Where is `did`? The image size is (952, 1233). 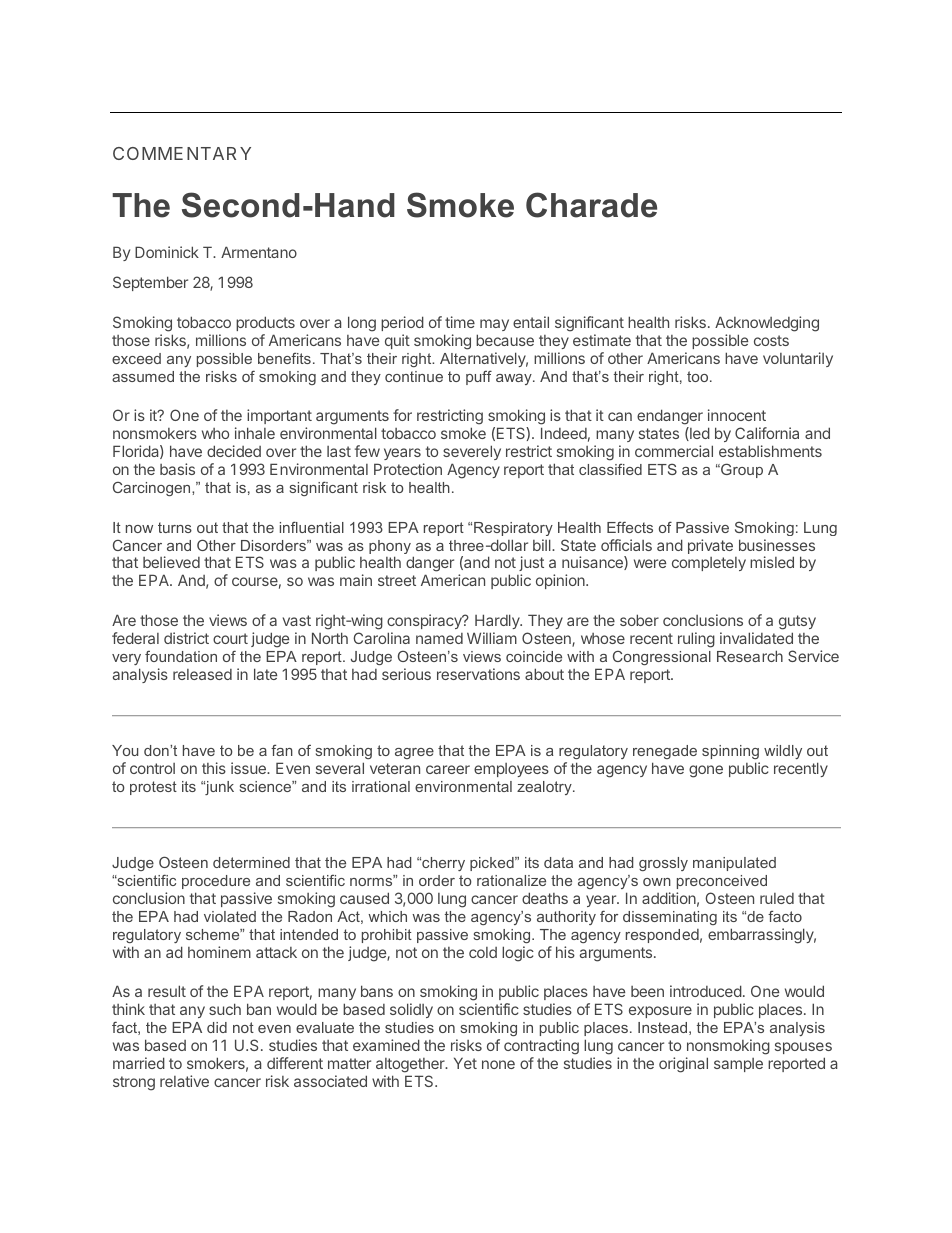 did is located at coordinates (217, 1027).
